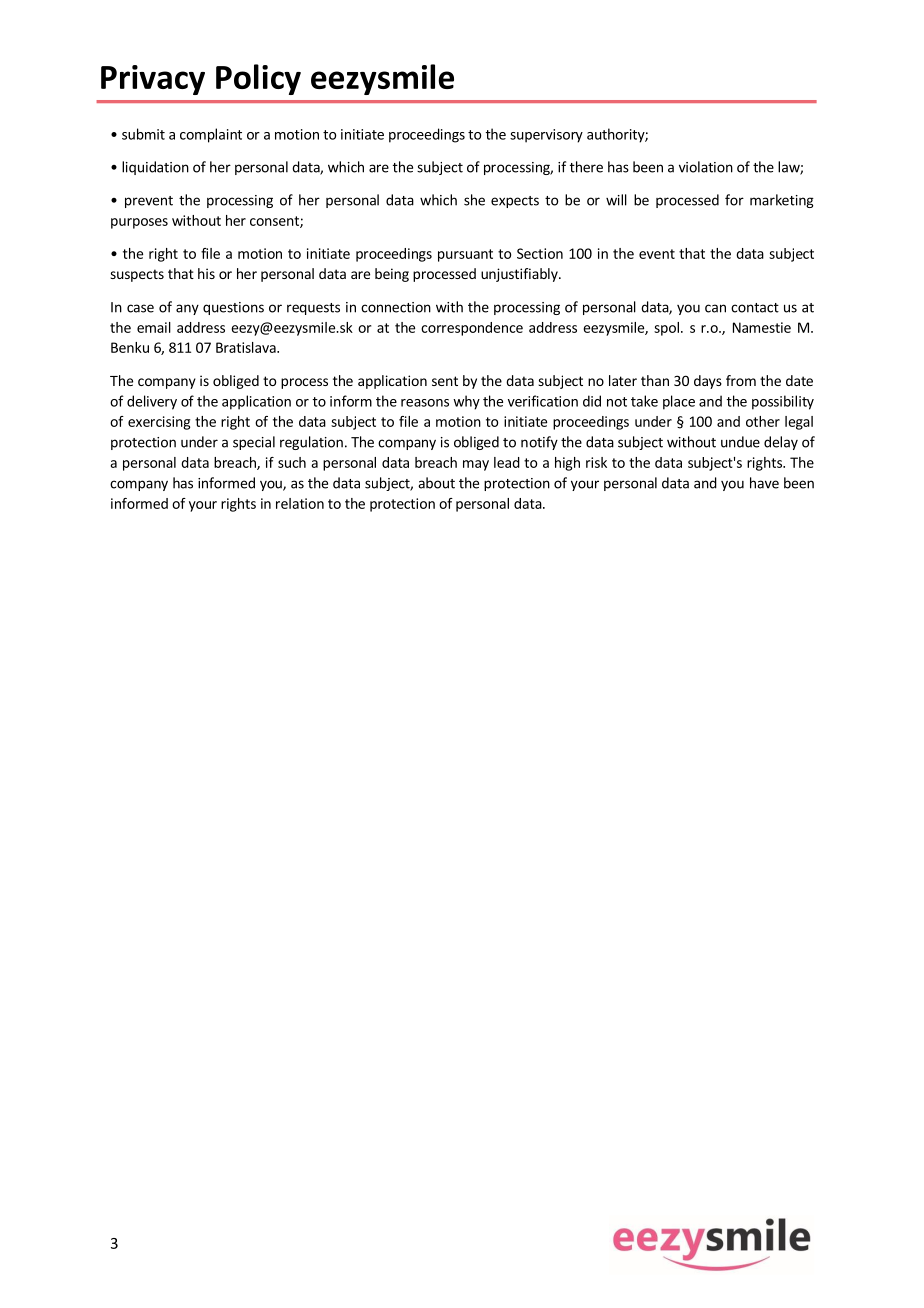  Describe the element at coordinates (706, 167) in the page. I see `violation` at that location.
